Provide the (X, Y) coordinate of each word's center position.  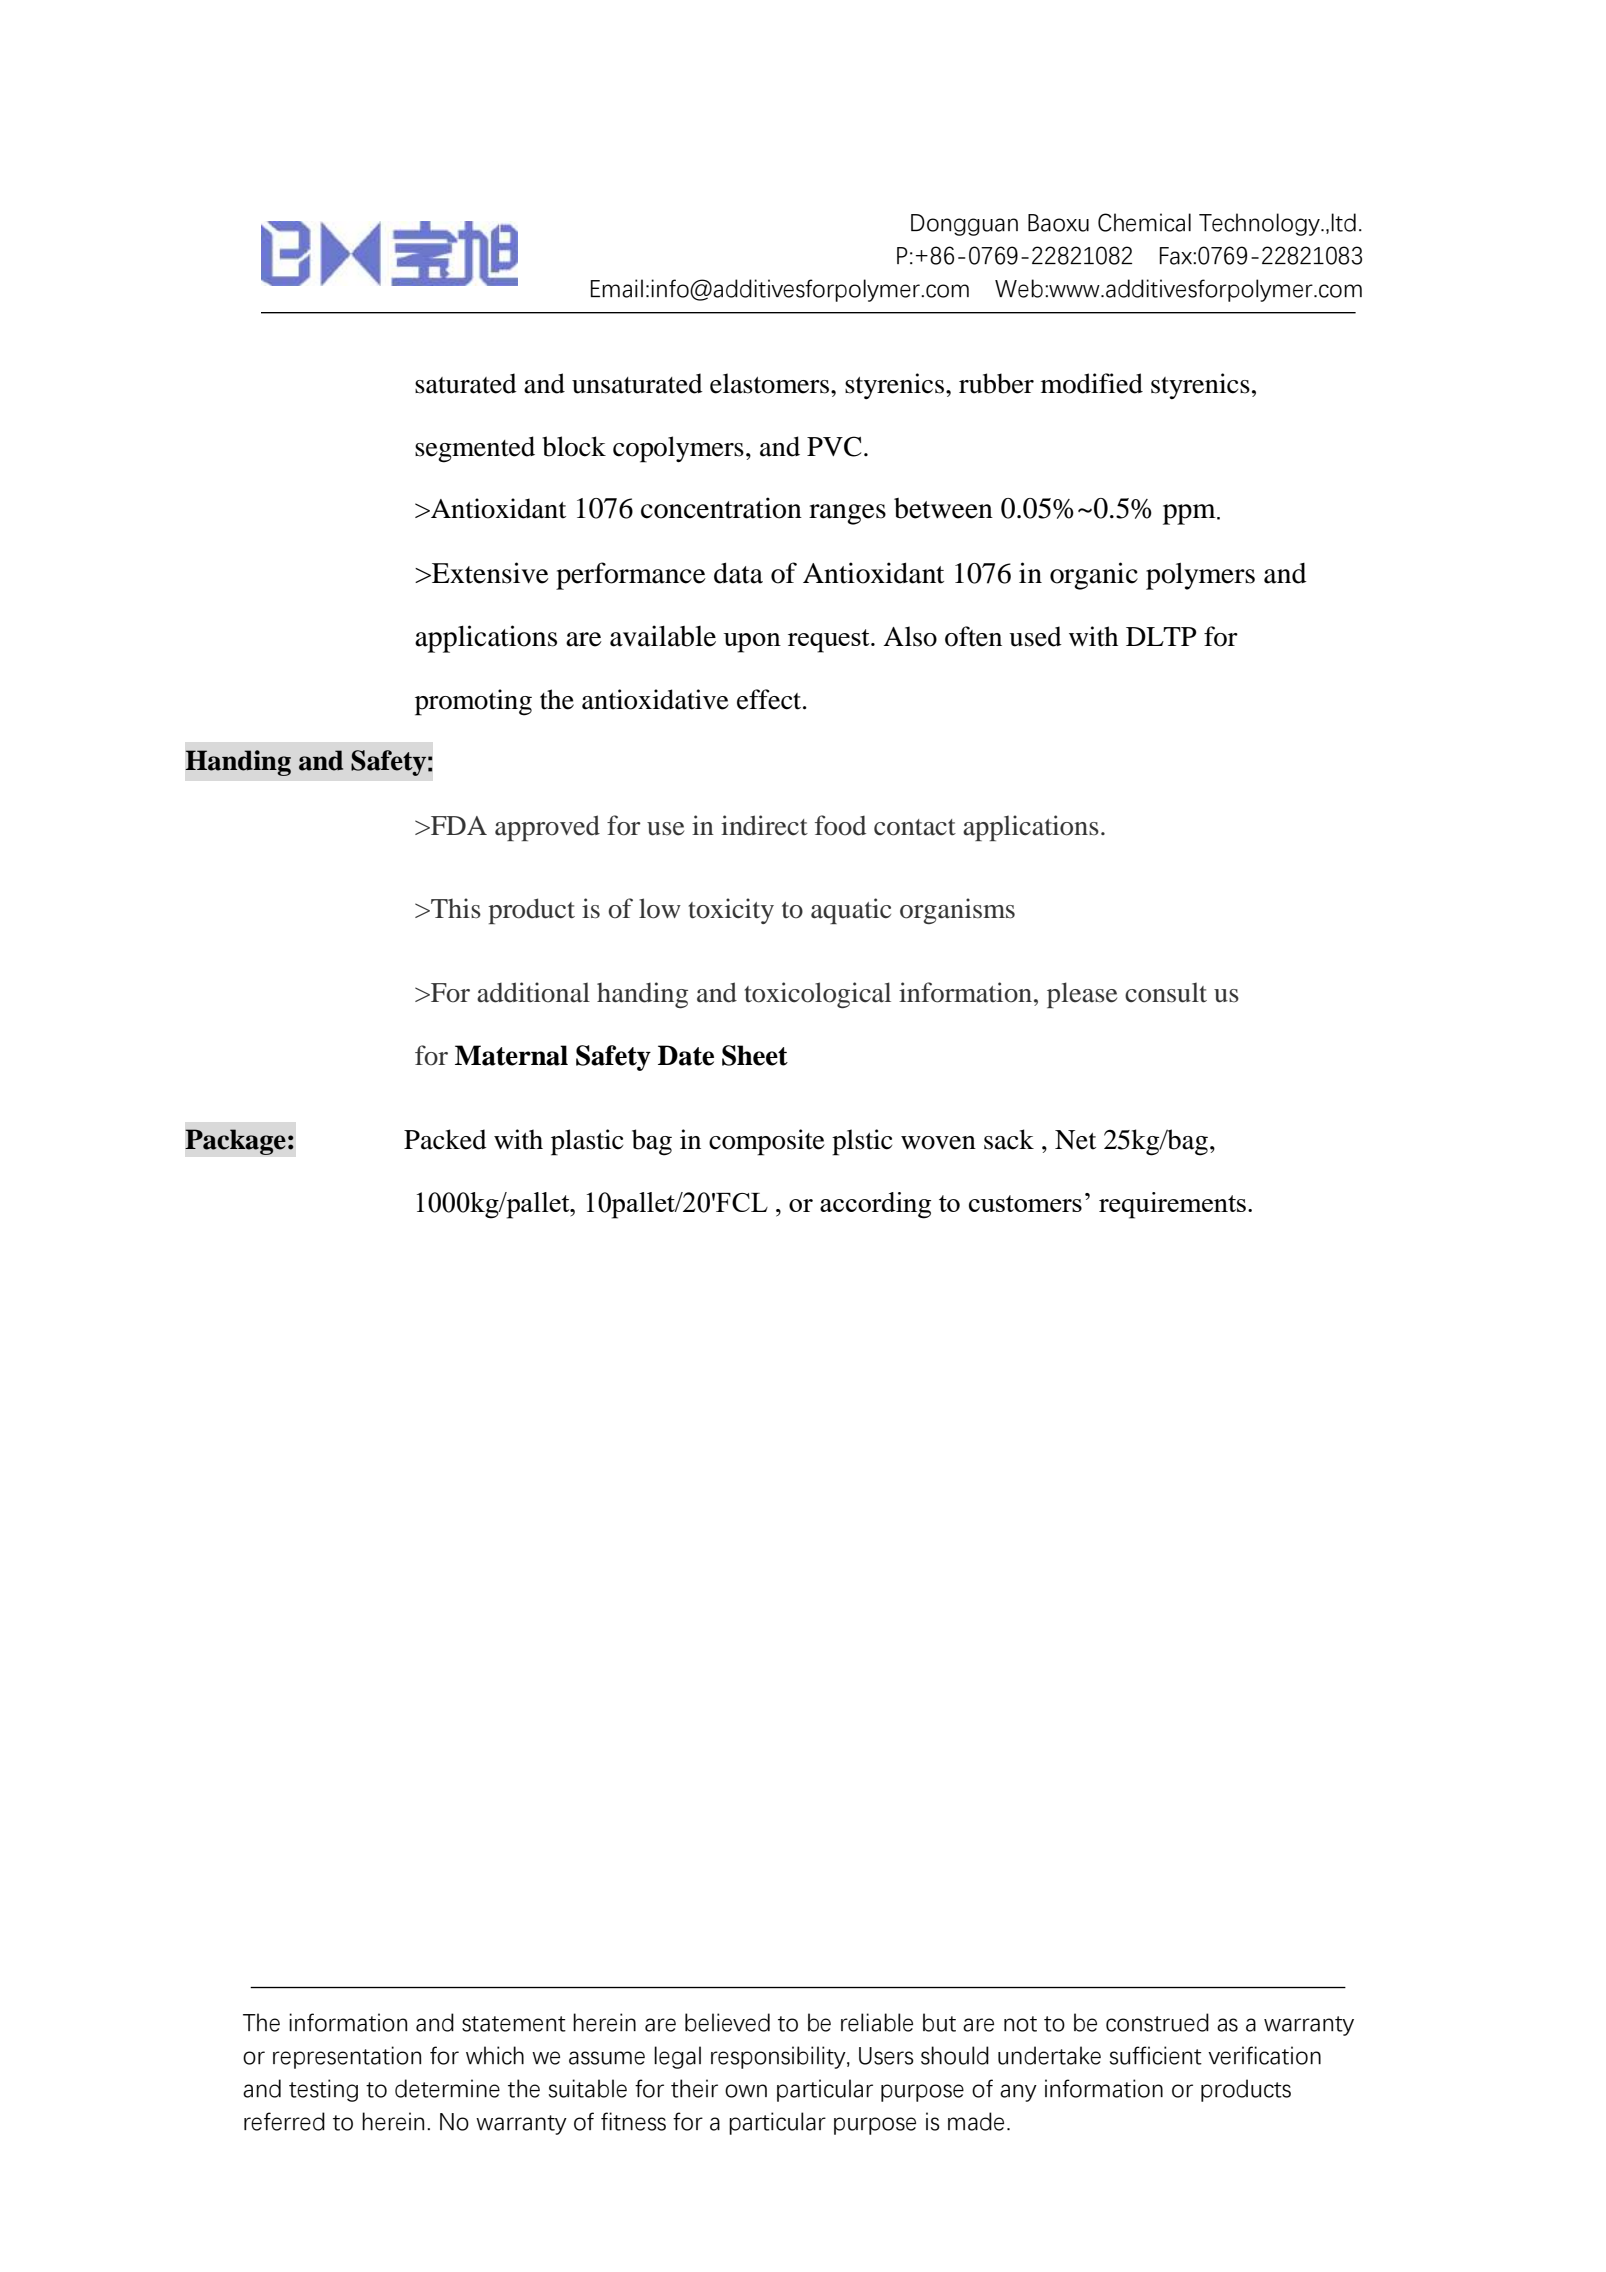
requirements (1172, 1205)
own (746, 2091)
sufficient (1156, 2055)
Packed (445, 1139)
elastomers (769, 383)
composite (767, 1142)
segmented (475, 449)
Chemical (1144, 222)
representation (347, 2057)
